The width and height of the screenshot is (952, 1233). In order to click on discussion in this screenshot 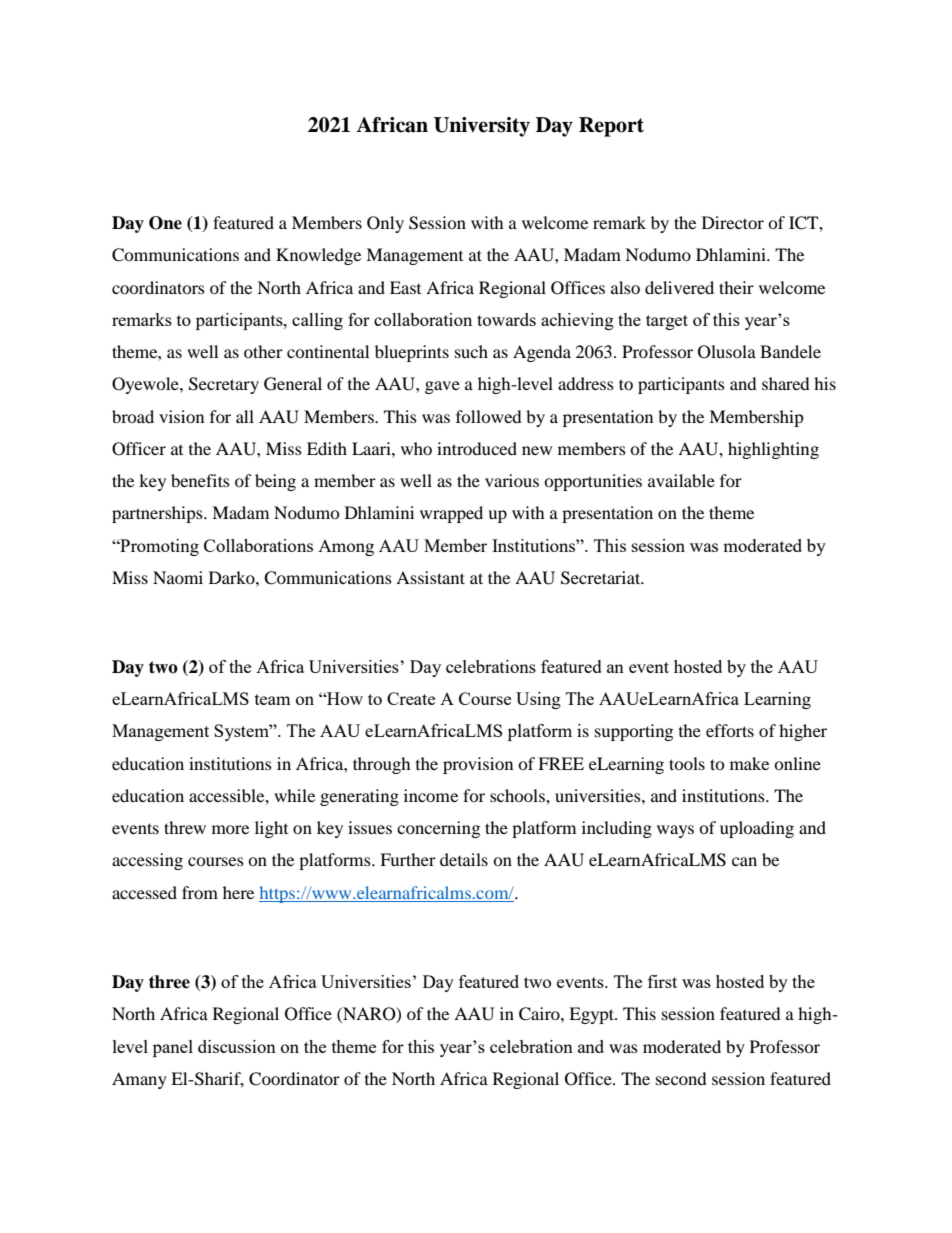, I will do `click(237, 1046)`.
